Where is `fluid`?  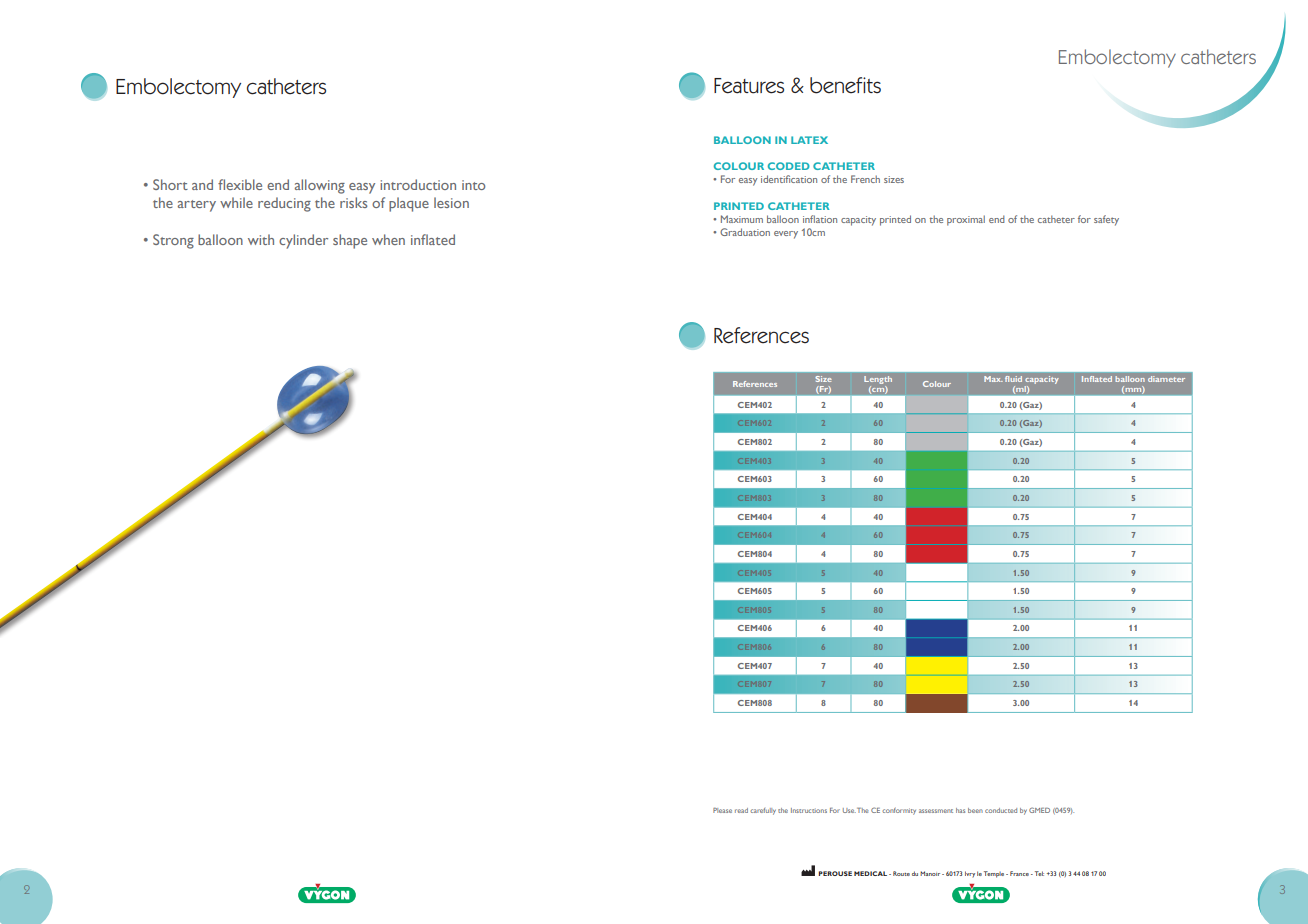
fluid is located at coordinates (1013, 379).
